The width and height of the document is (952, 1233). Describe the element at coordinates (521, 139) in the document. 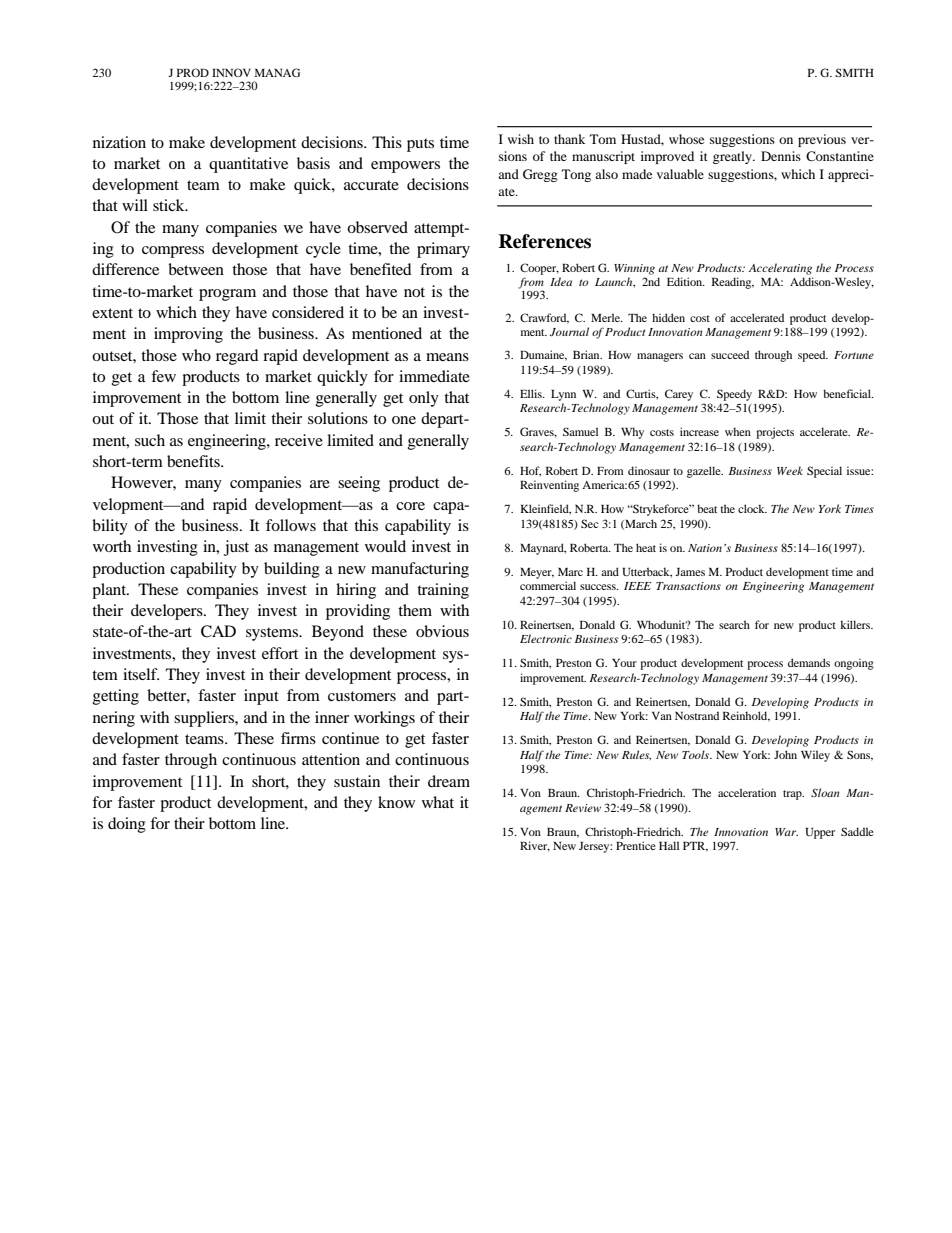

I see `wish` at that location.
